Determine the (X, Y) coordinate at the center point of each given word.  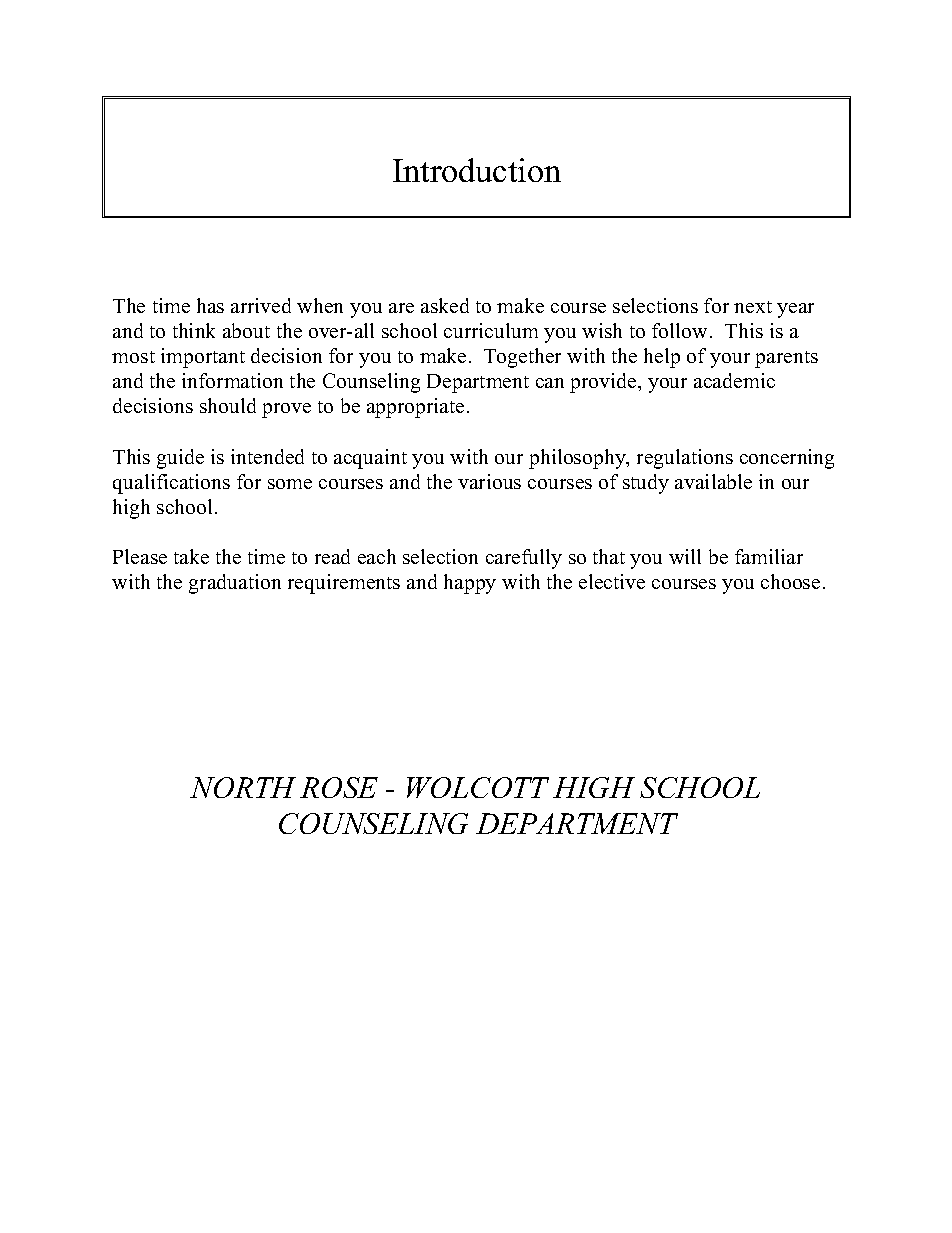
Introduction (477, 170)
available (713, 481)
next (753, 307)
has (210, 305)
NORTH (243, 787)
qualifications (171, 484)
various (489, 481)
